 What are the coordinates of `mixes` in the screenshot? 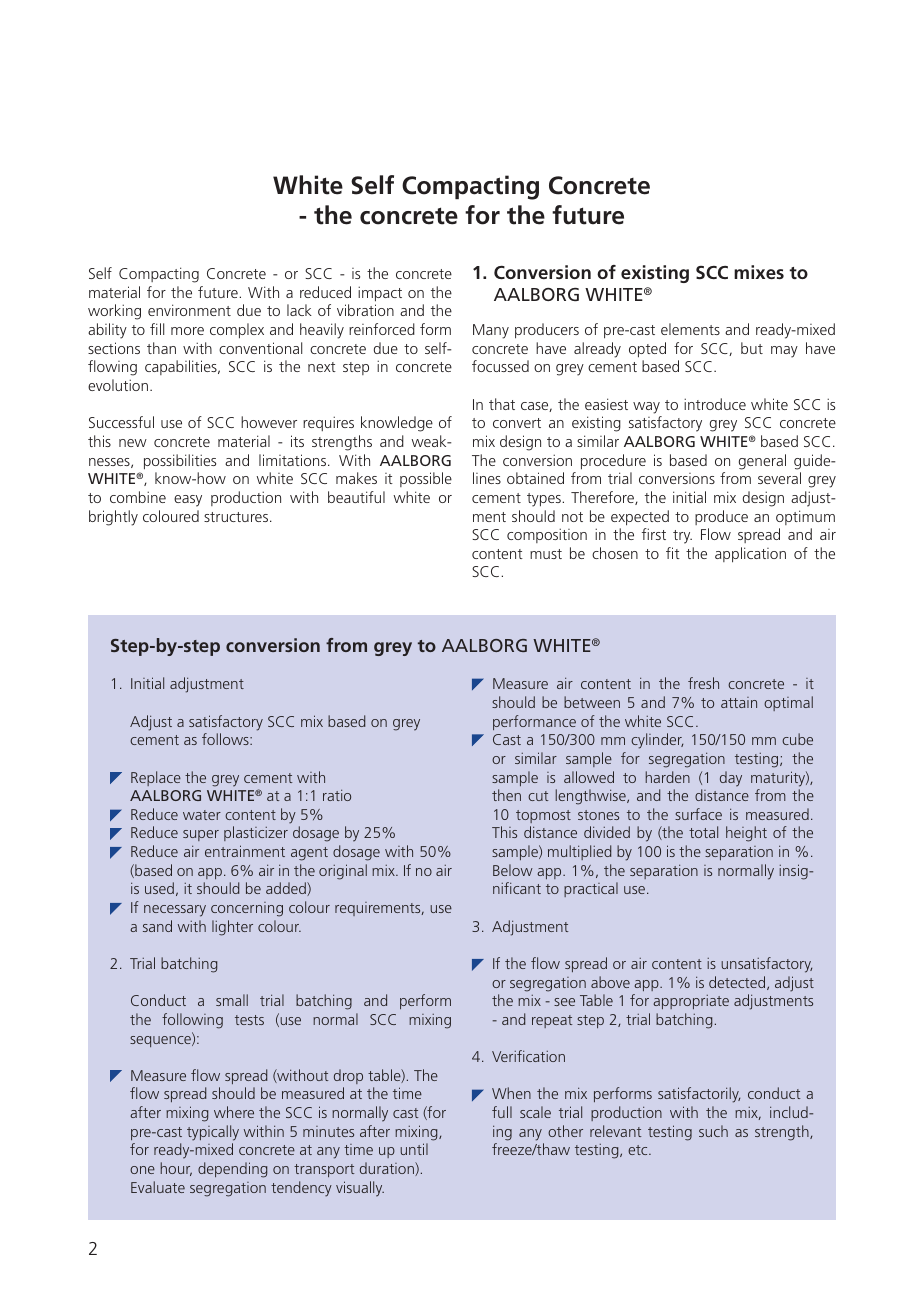 It's located at (759, 272).
